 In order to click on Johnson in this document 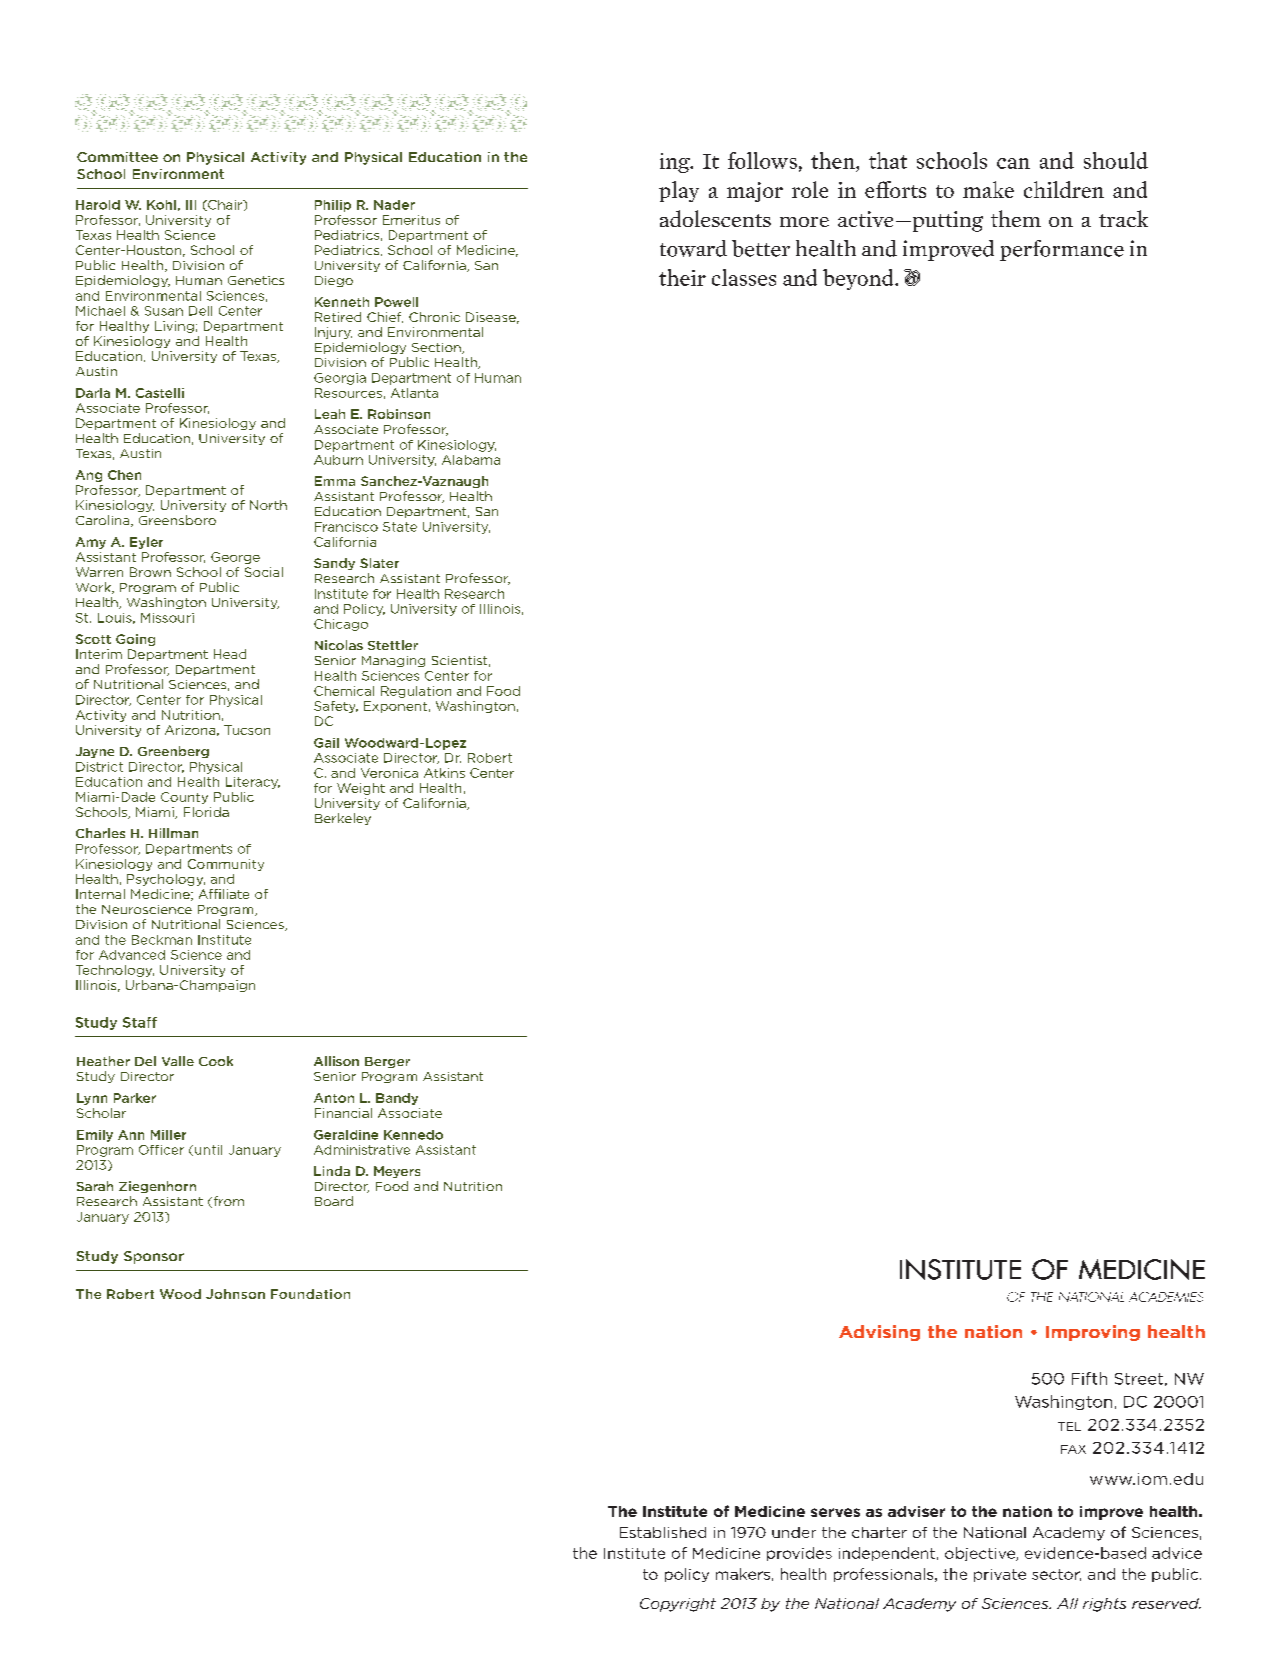, I will do `click(235, 1294)`.
